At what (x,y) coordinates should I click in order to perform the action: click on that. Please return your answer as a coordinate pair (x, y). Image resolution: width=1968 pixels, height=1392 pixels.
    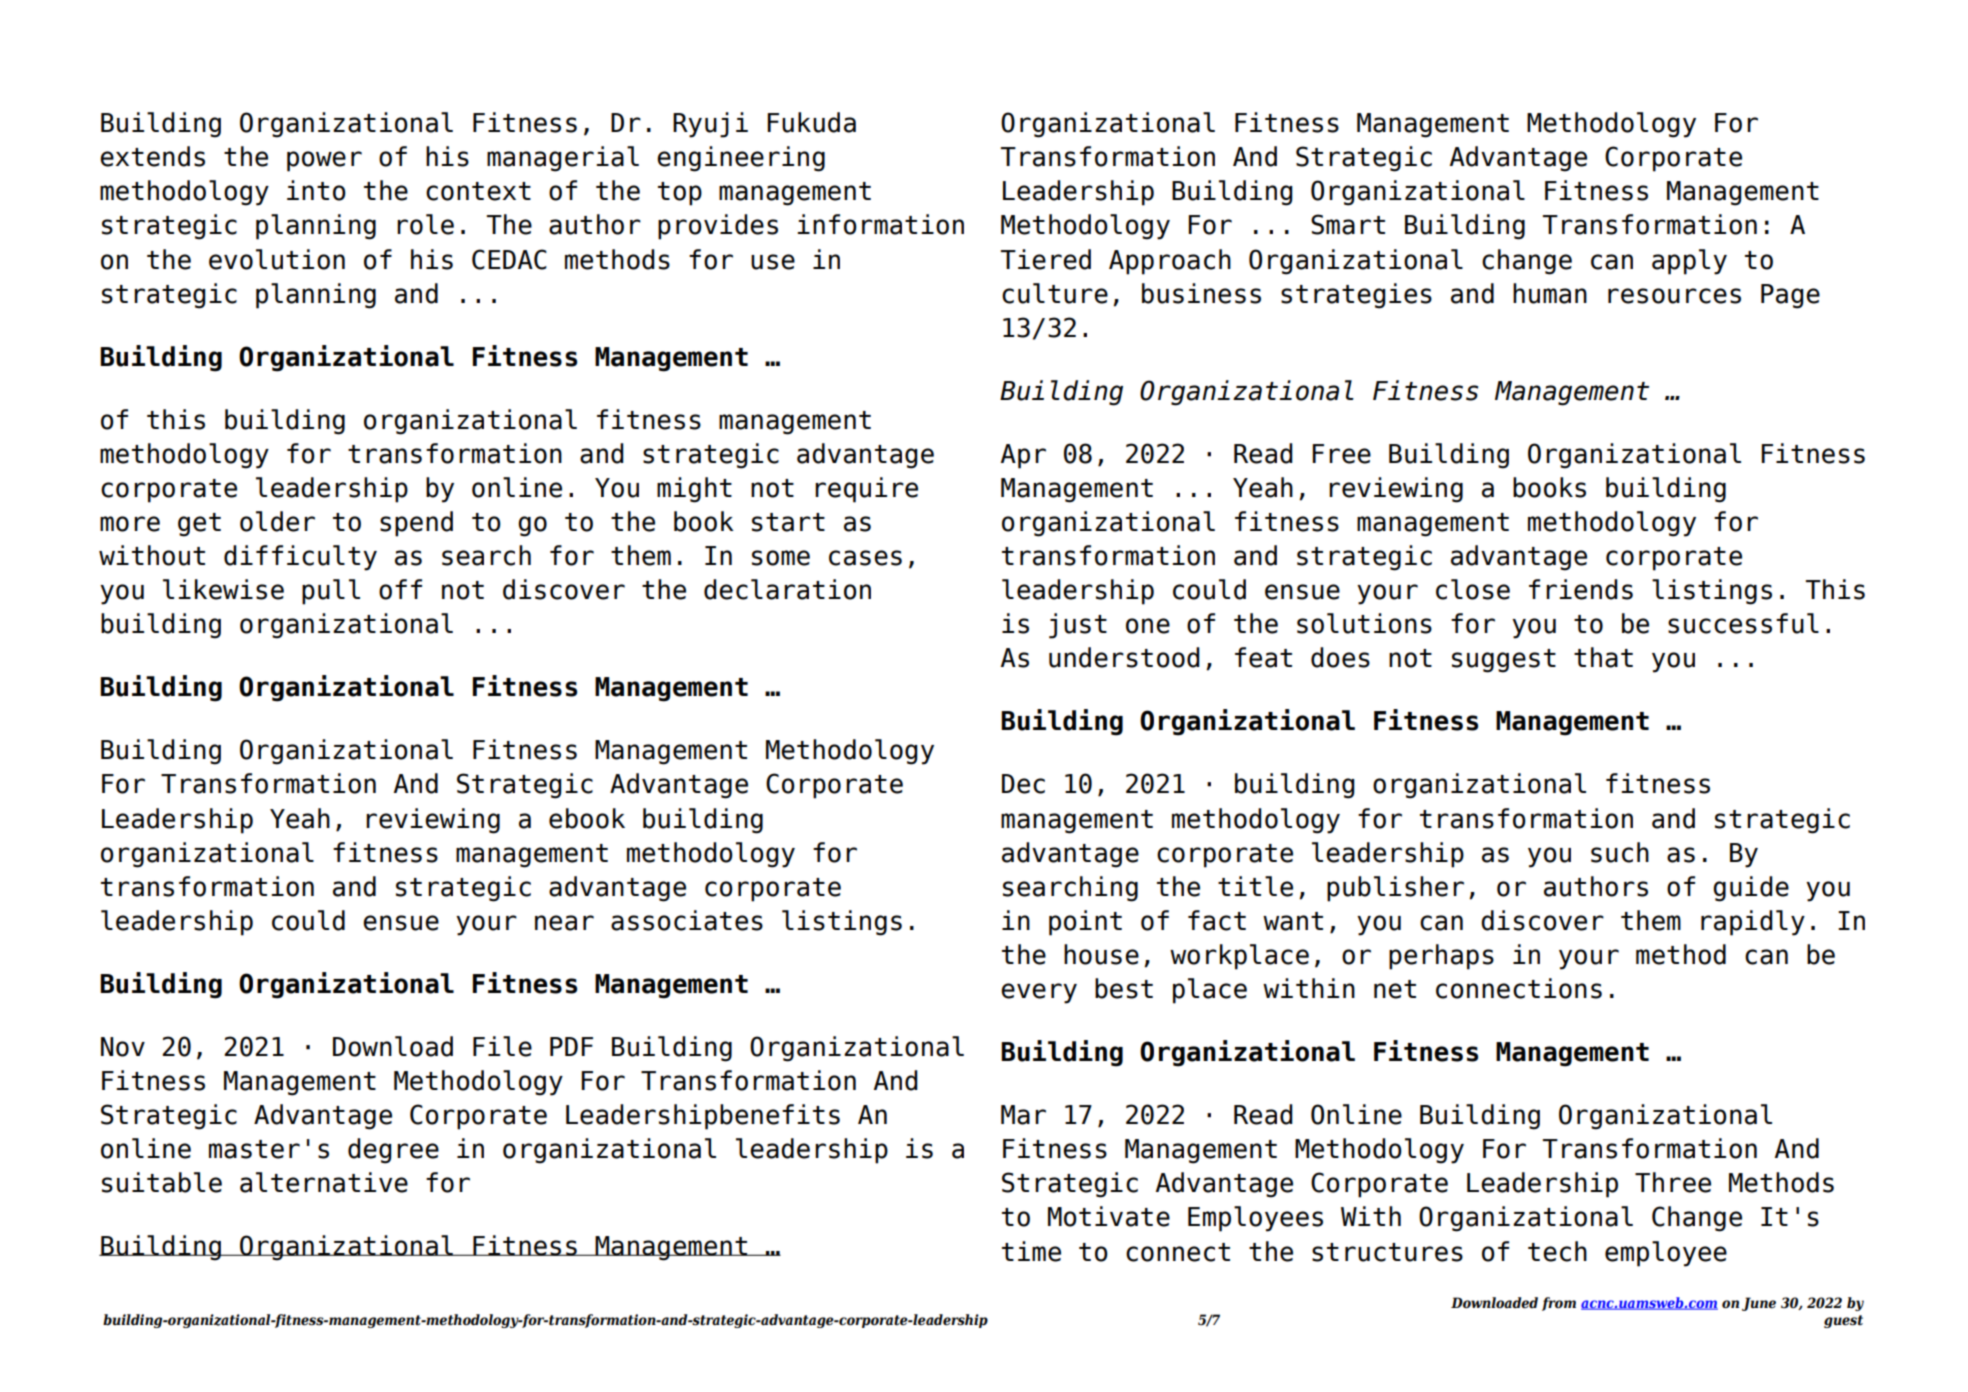
    Looking at the image, I should click on (1603, 657).
